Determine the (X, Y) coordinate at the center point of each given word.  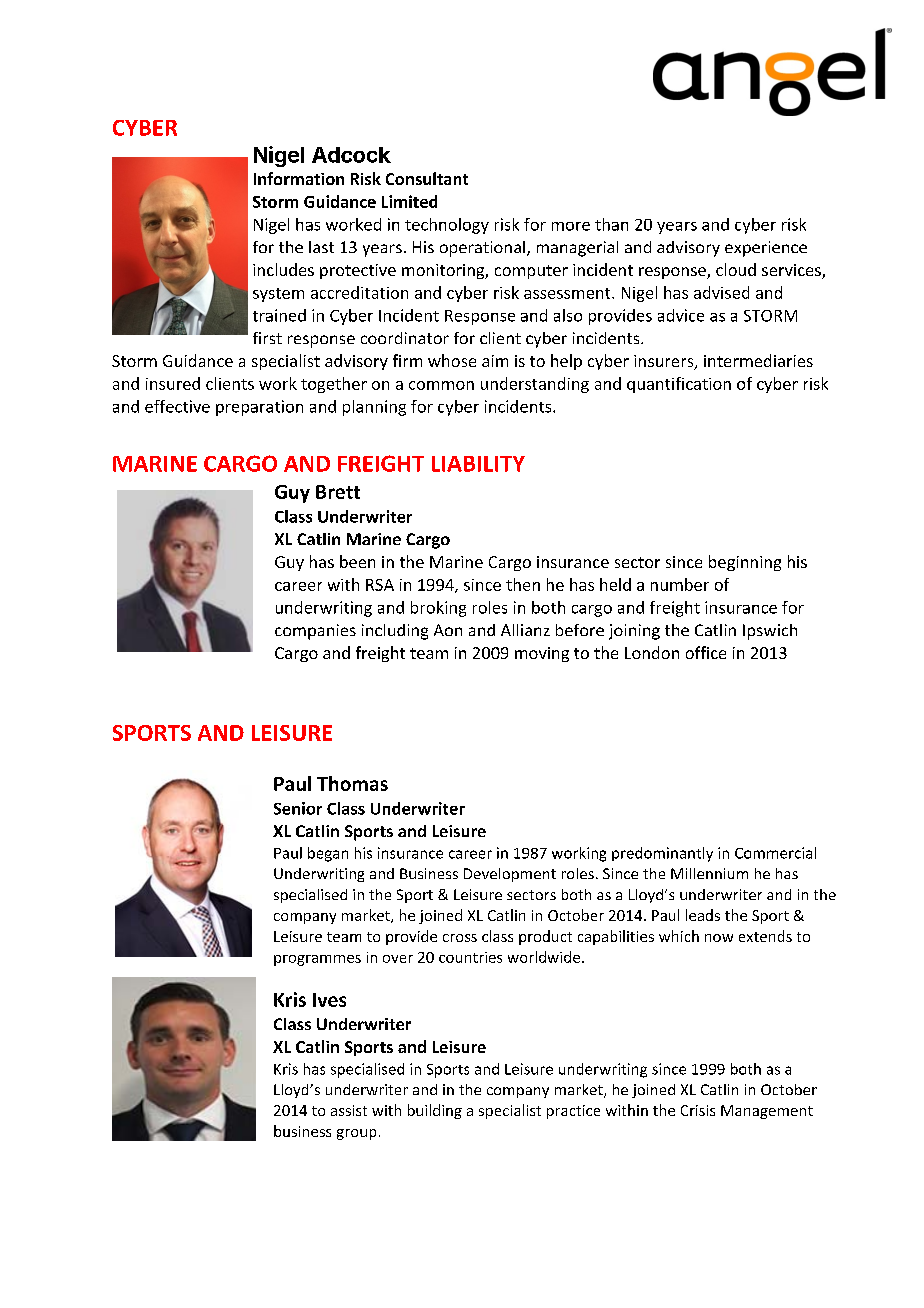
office (706, 652)
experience (766, 249)
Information (299, 178)
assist (349, 1110)
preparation (259, 408)
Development (510, 875)
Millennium (709, 873)
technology (447, 226)
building (435, 1111)
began (328, 854)
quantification (679, 385)
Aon (448, 630)
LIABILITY (478, 464)
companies (315, 632)
